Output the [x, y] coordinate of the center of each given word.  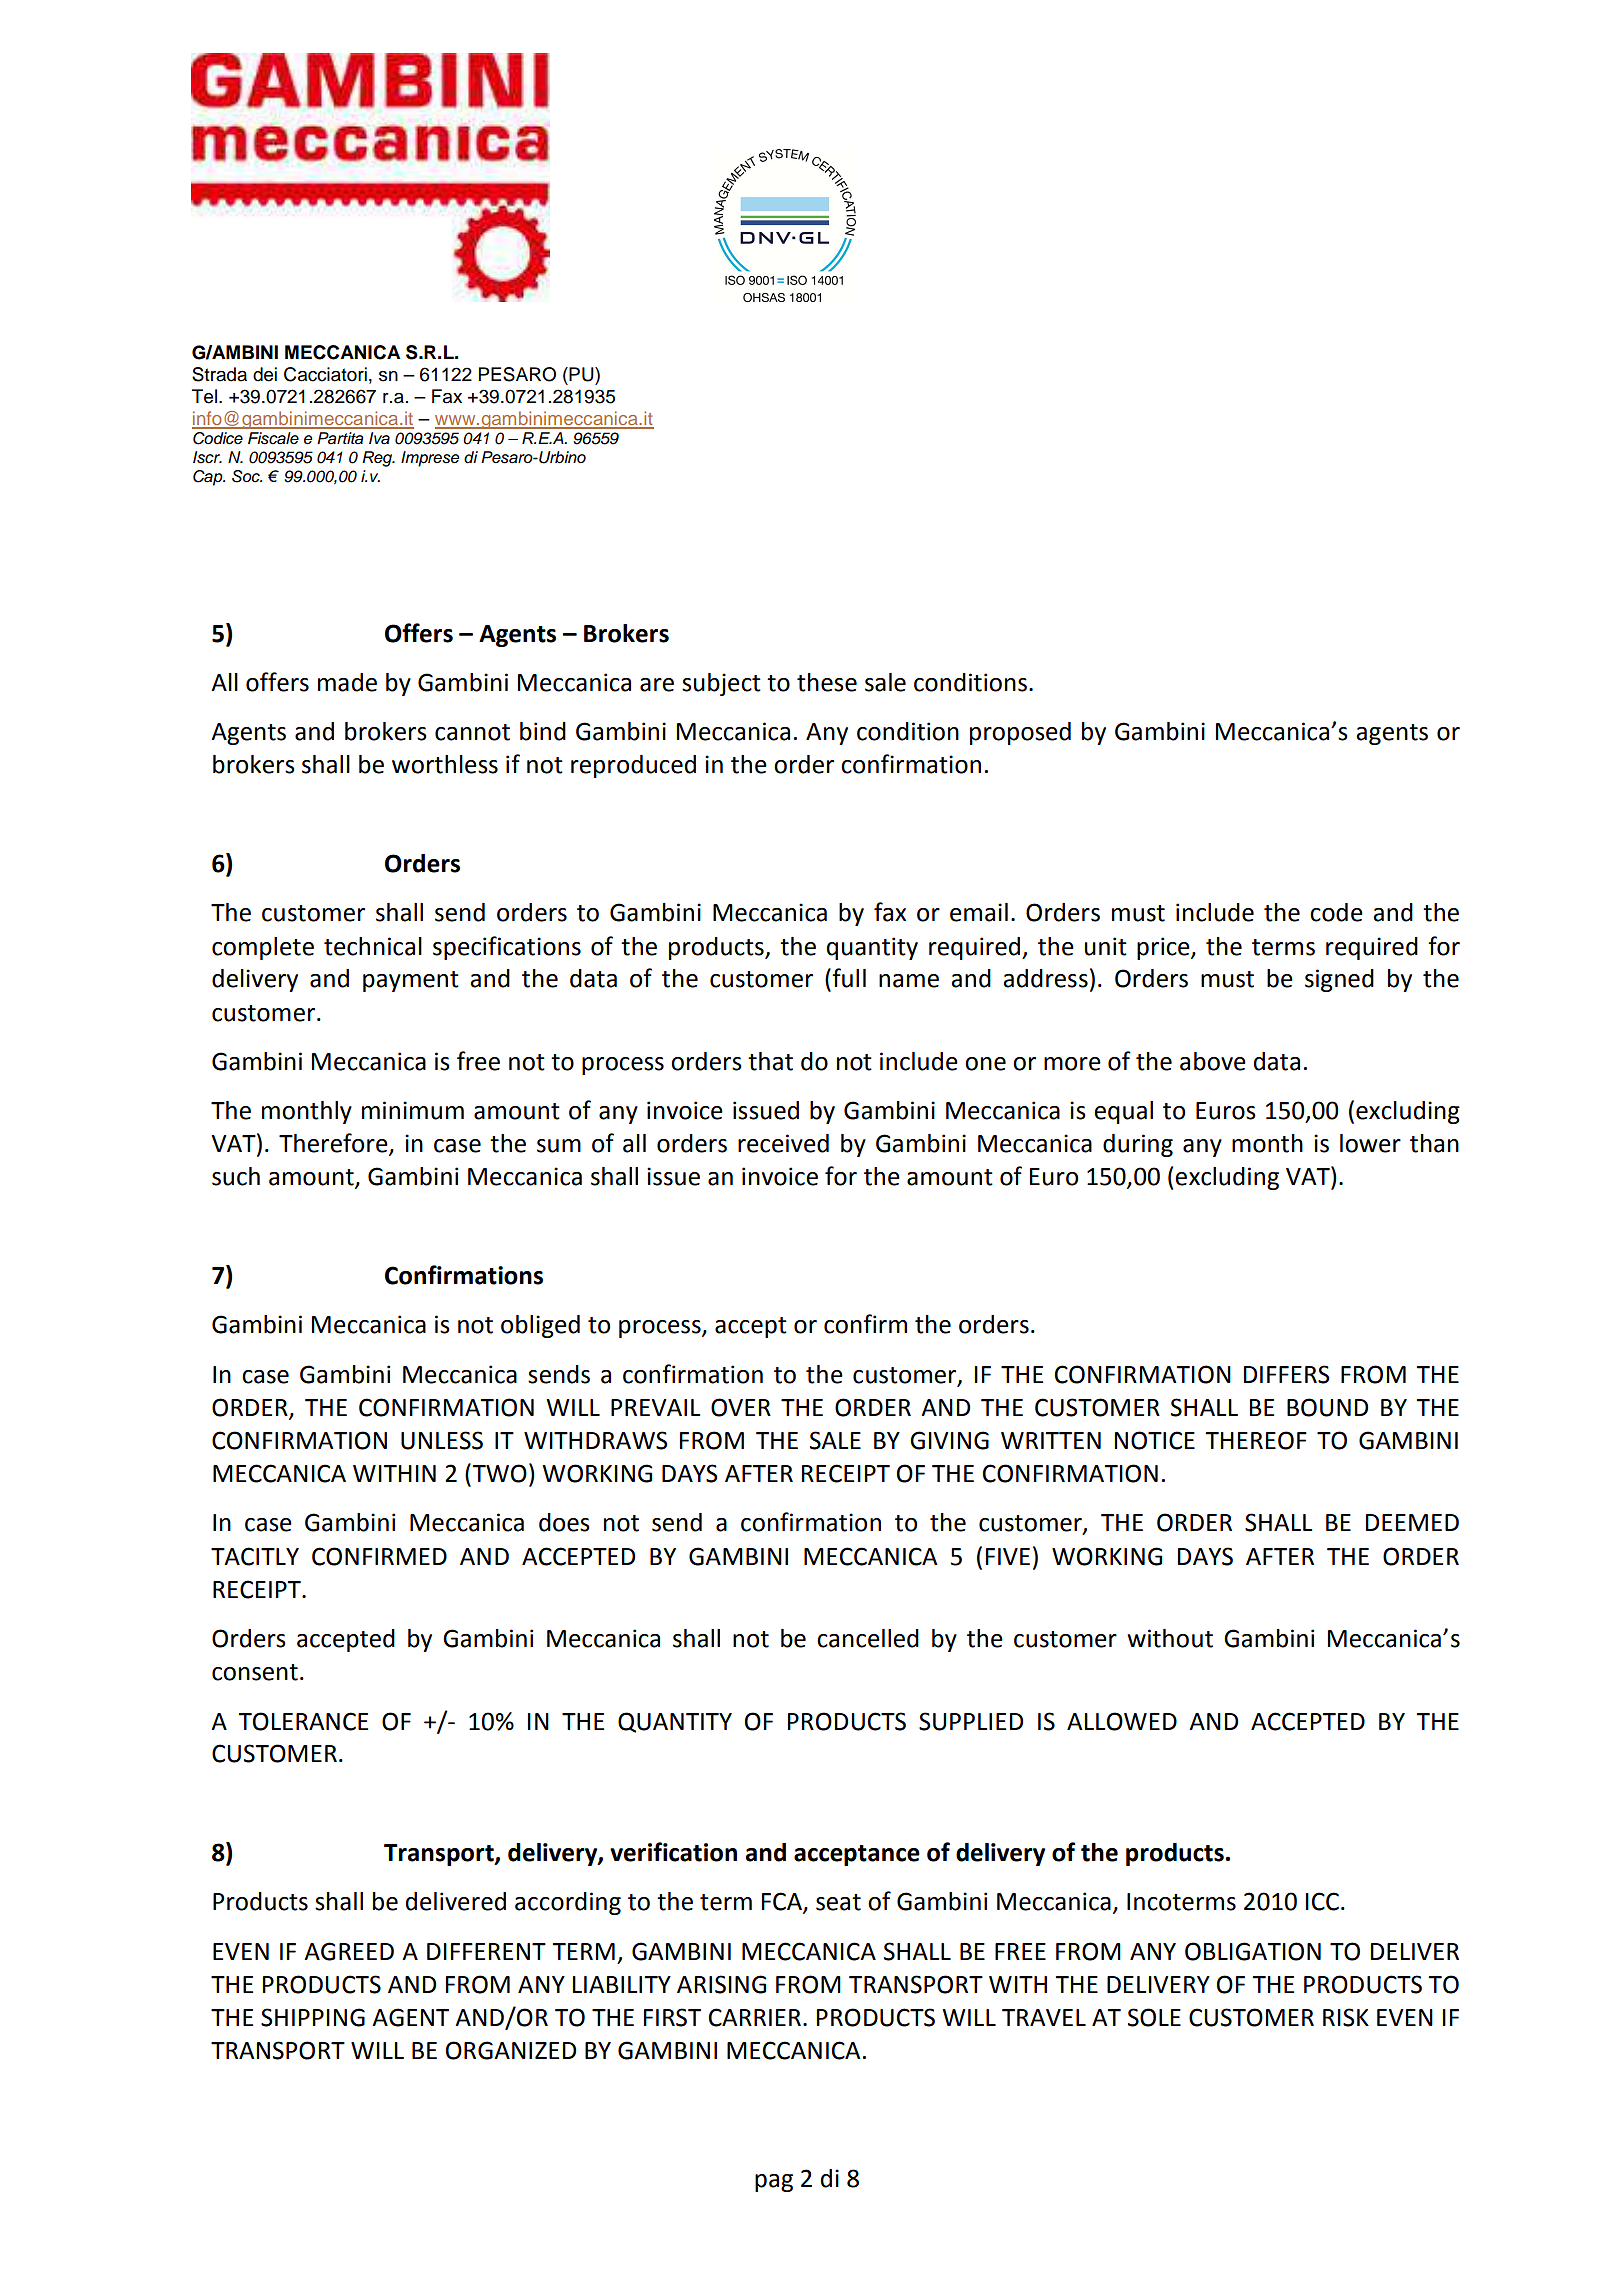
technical [373, 946]
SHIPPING [313, 2017]
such [236, 1176]
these [827, 682]
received [783, 1143]
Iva [379, 438]
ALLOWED [1122, 1721]
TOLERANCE [303, 1721]
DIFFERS [1287, 1374]
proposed [1020, 733]
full [848, 978]
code [1336, 912]
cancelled [868, 1638]
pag [774, 2183]
